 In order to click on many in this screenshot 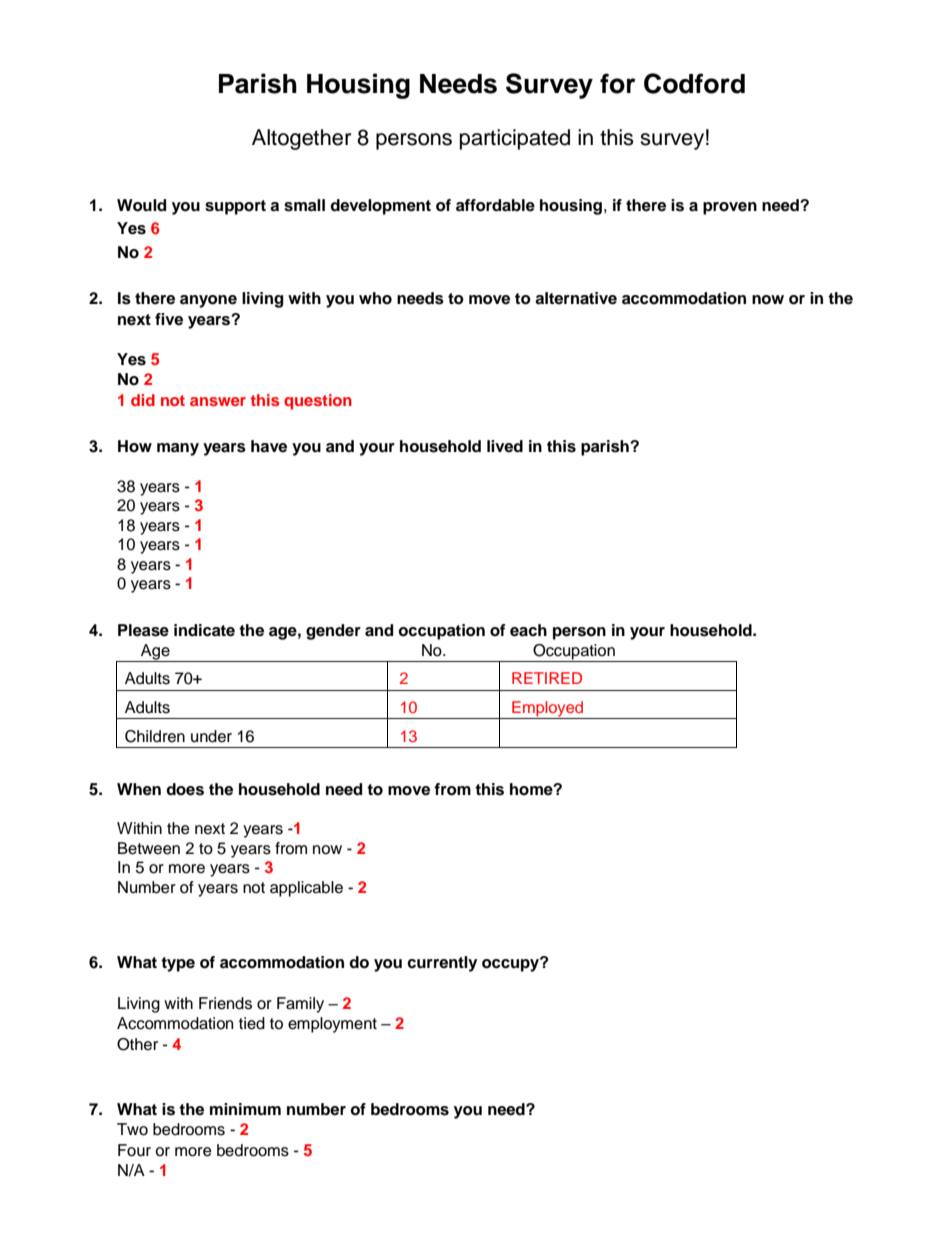, I will do `click(178, 449)`.
